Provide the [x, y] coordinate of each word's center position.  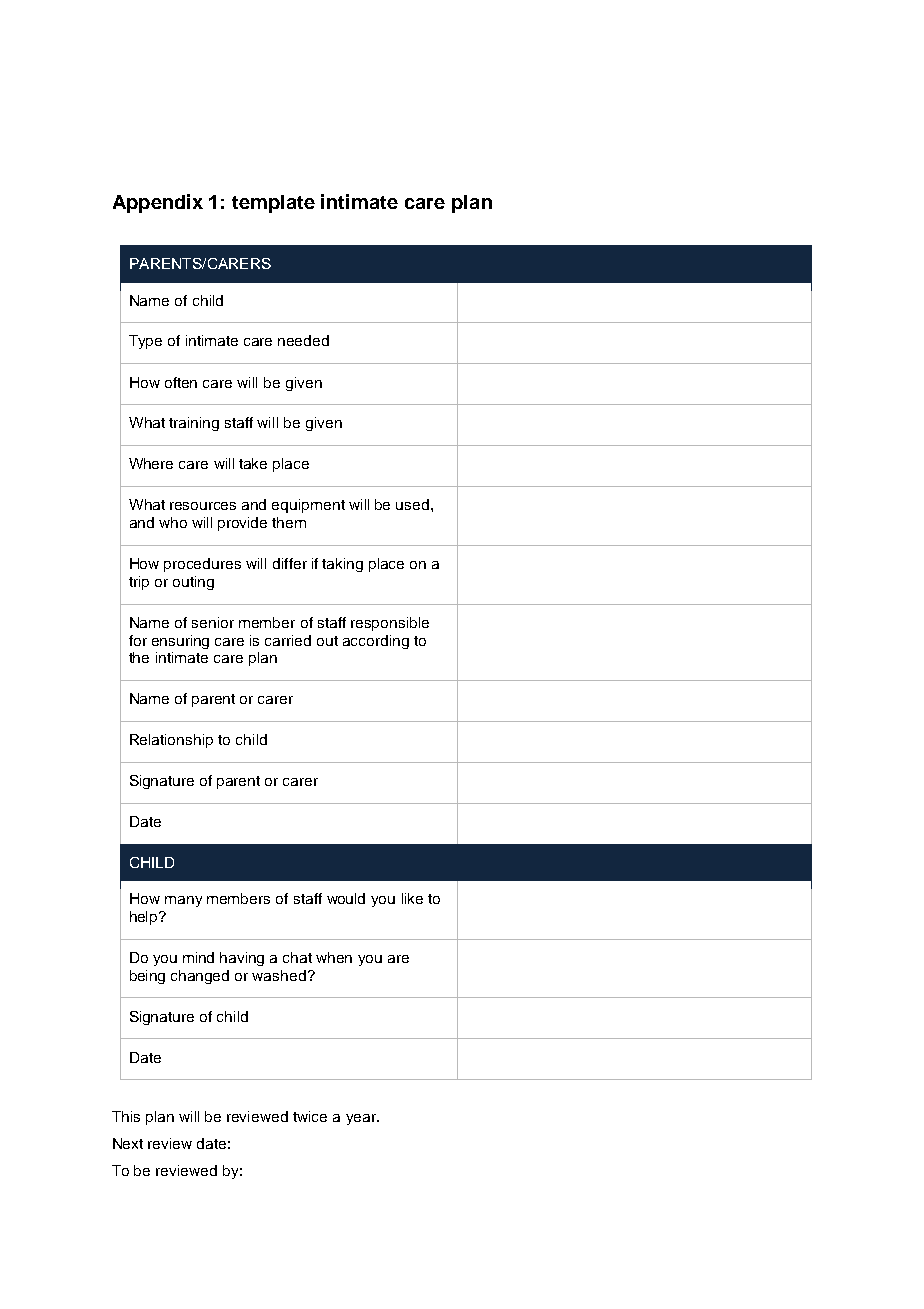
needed [303, 340]
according [376, 642]
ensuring [180, 642]
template [273, 204]
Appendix [158, 203]
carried [288, 640]
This [126, 1116]
